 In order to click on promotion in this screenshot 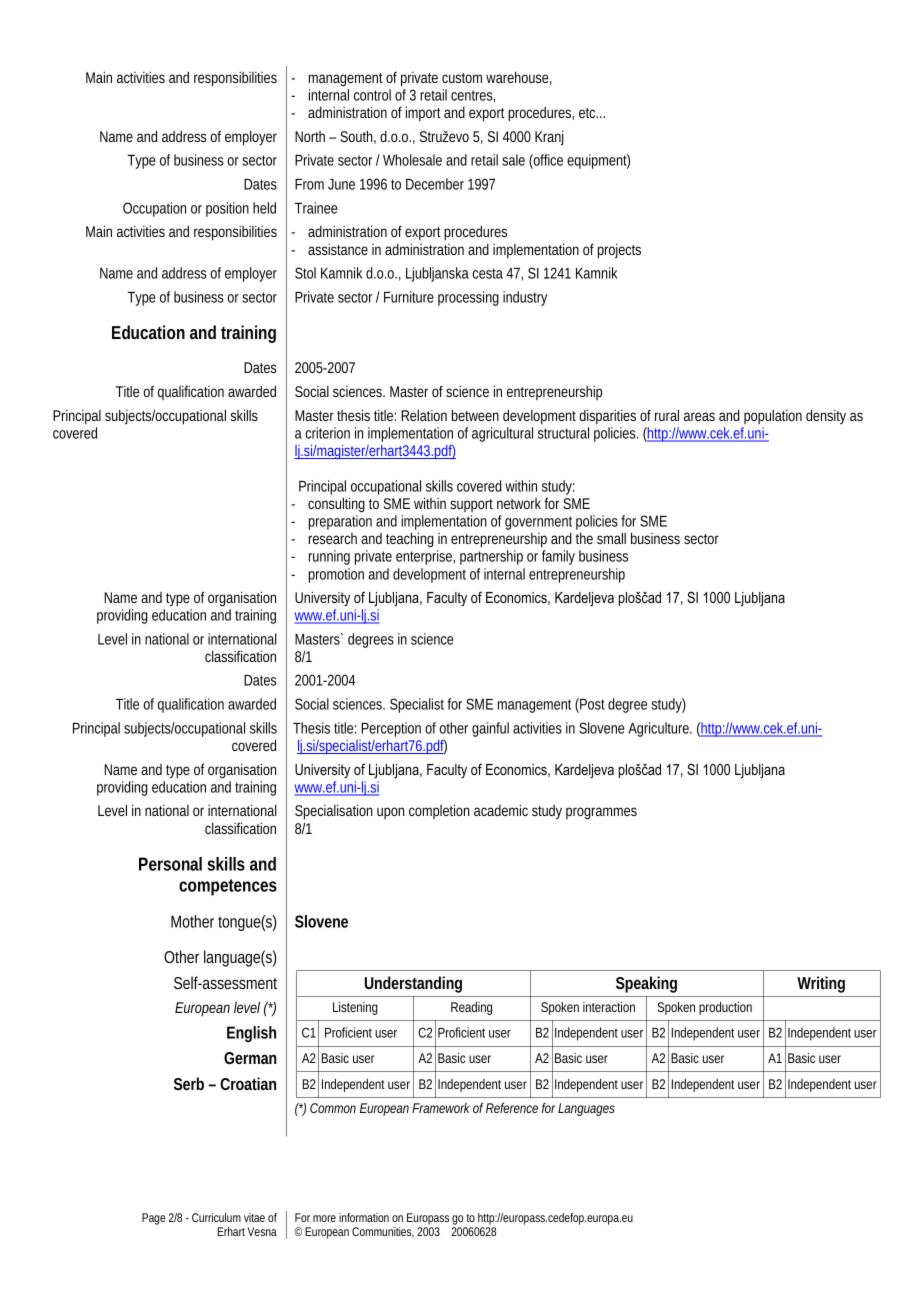, I will do `click(336, 575)`.
